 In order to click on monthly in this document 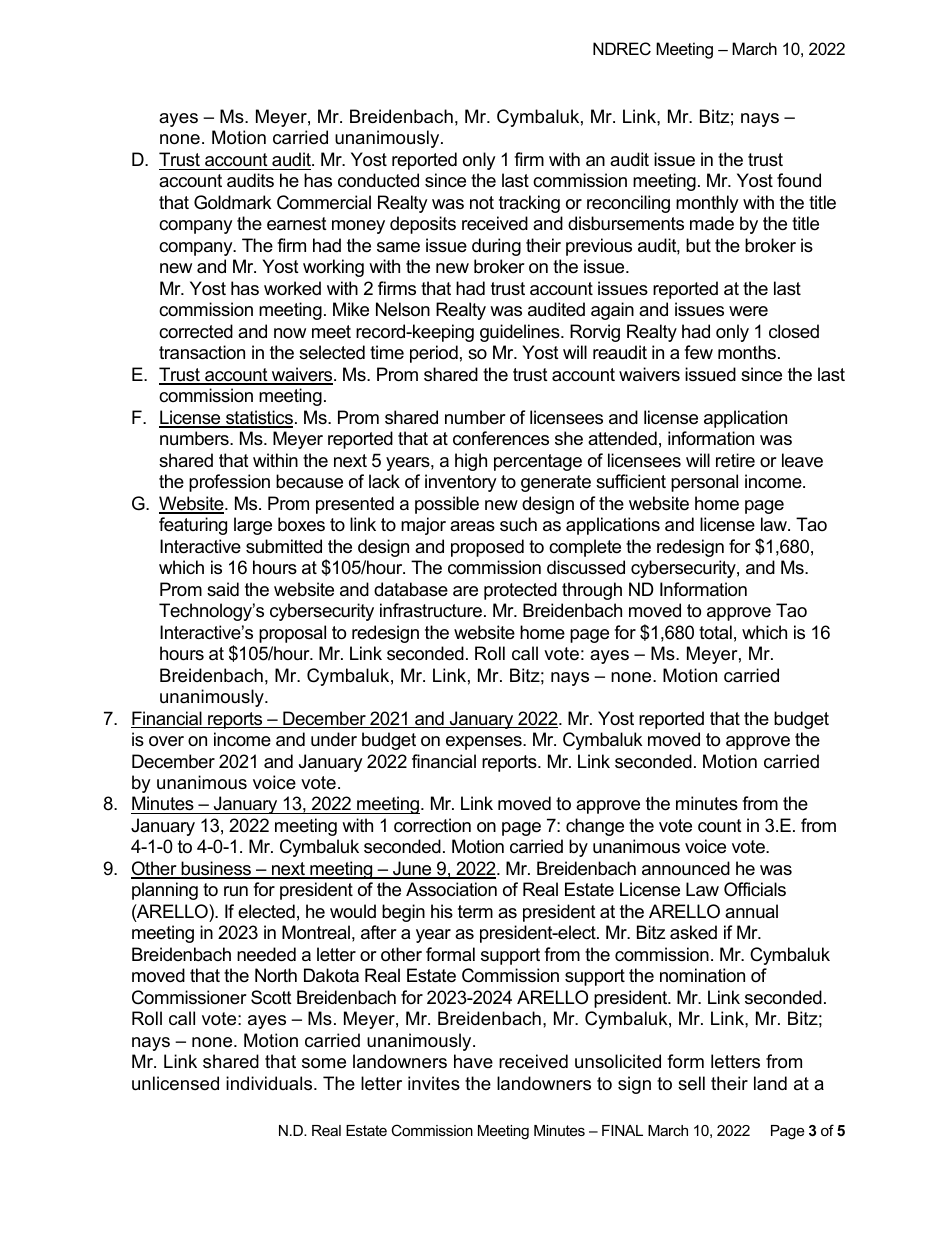, I will do `click(707, 204)`.
